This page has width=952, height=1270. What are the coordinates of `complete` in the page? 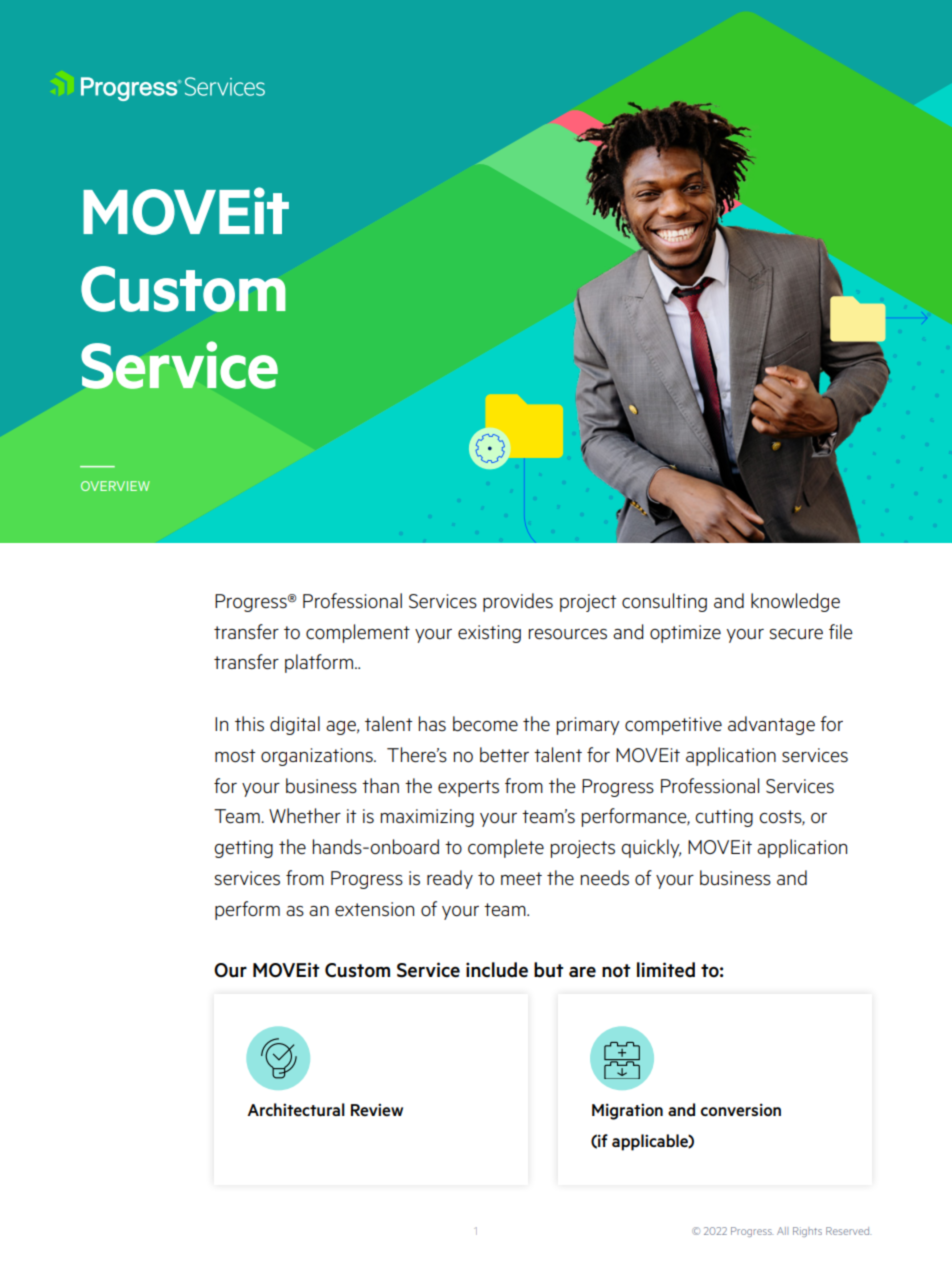 It's located at (506, 848).
